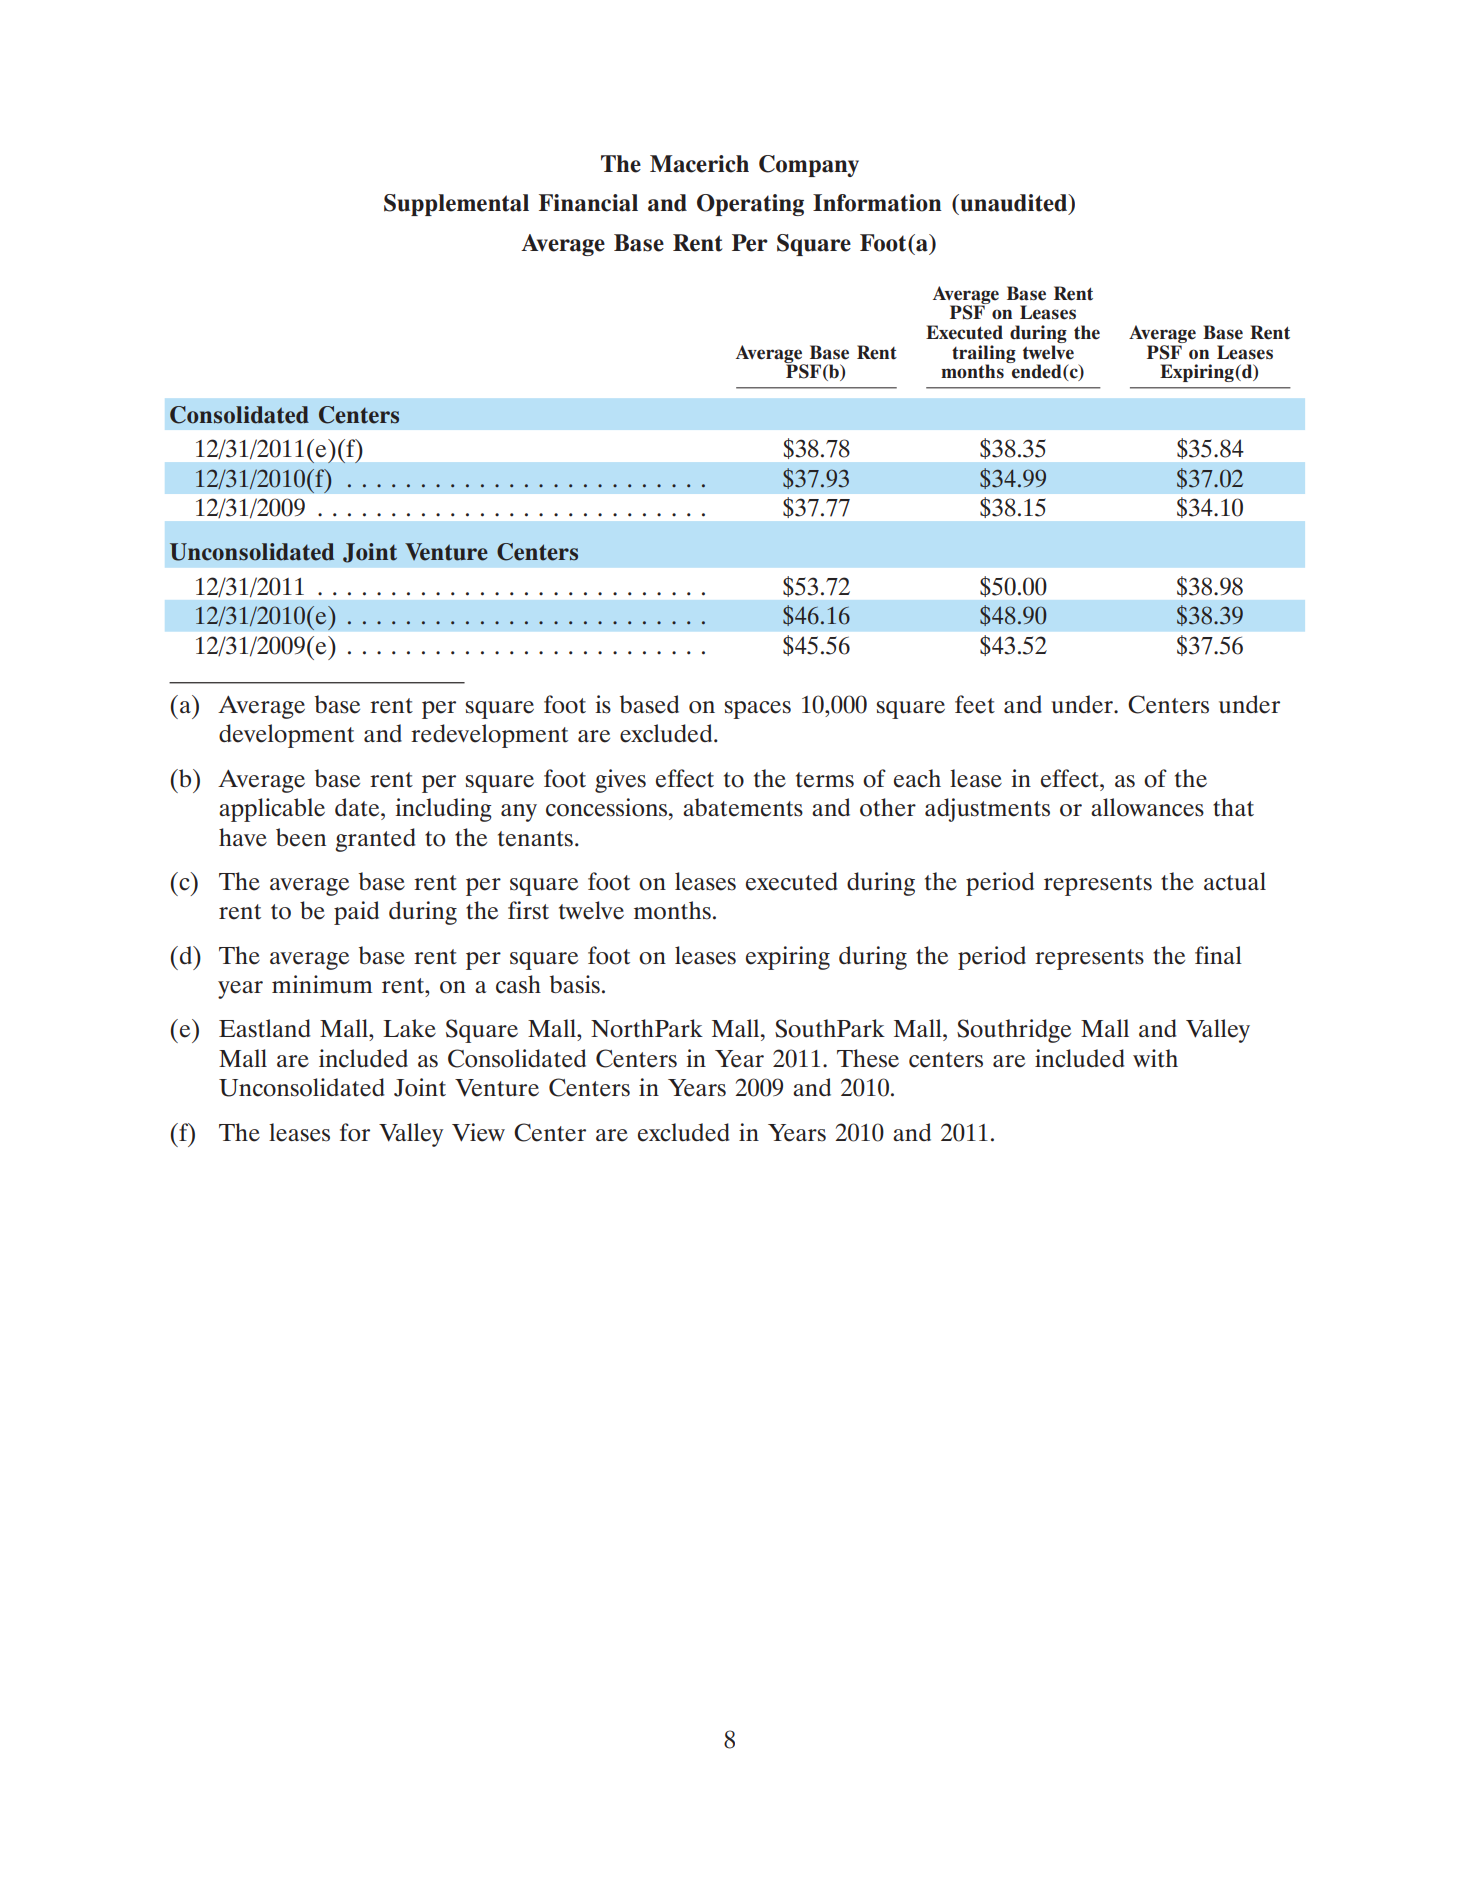 The image size is (1460, 1903). Describe the element at coordinates (758, 710) in the image. I see `spaces` at that location.
